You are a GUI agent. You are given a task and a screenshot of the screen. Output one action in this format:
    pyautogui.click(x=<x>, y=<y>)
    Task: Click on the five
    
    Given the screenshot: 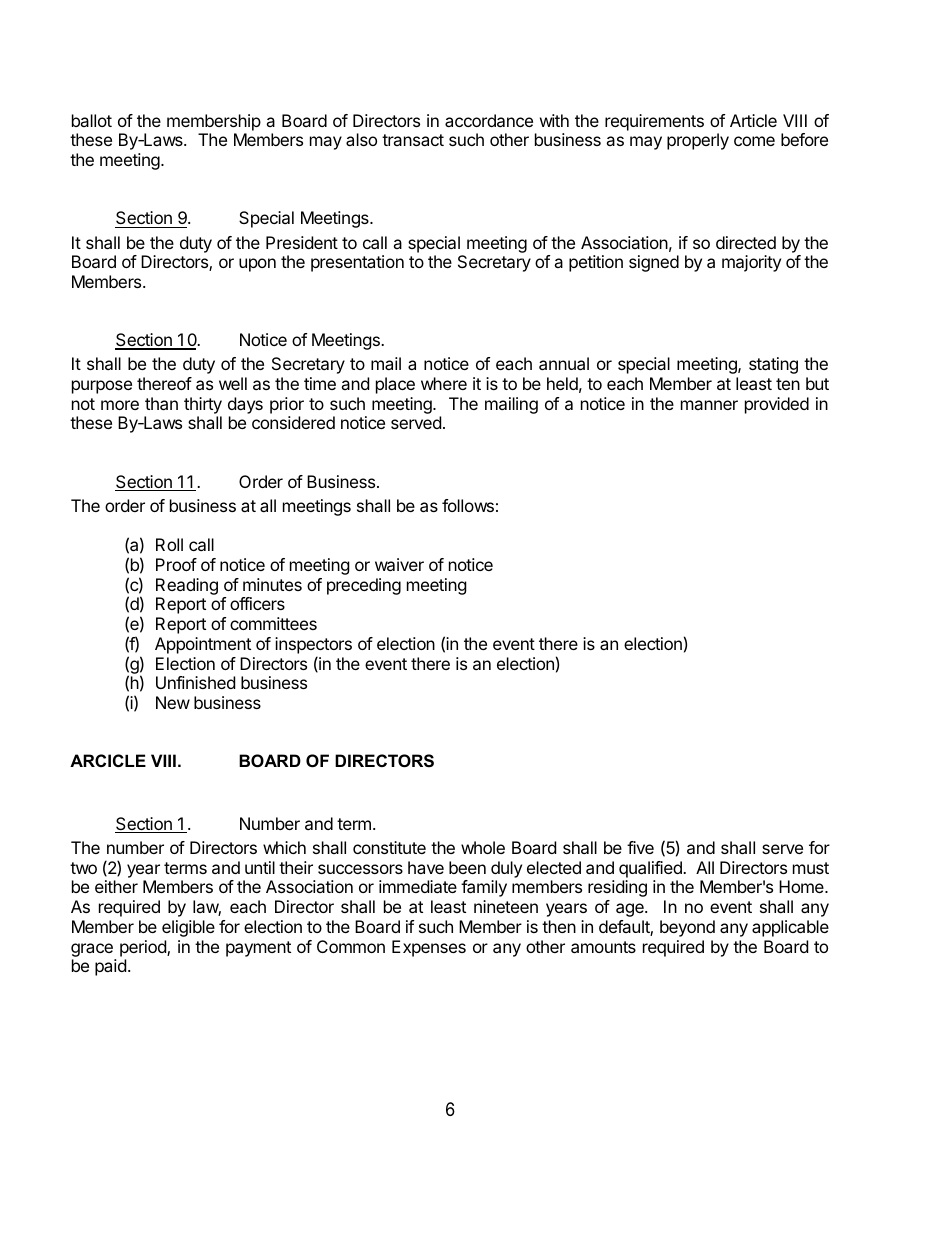 What is the action you would take?
    pyautogui.click(x=640, y=847)
